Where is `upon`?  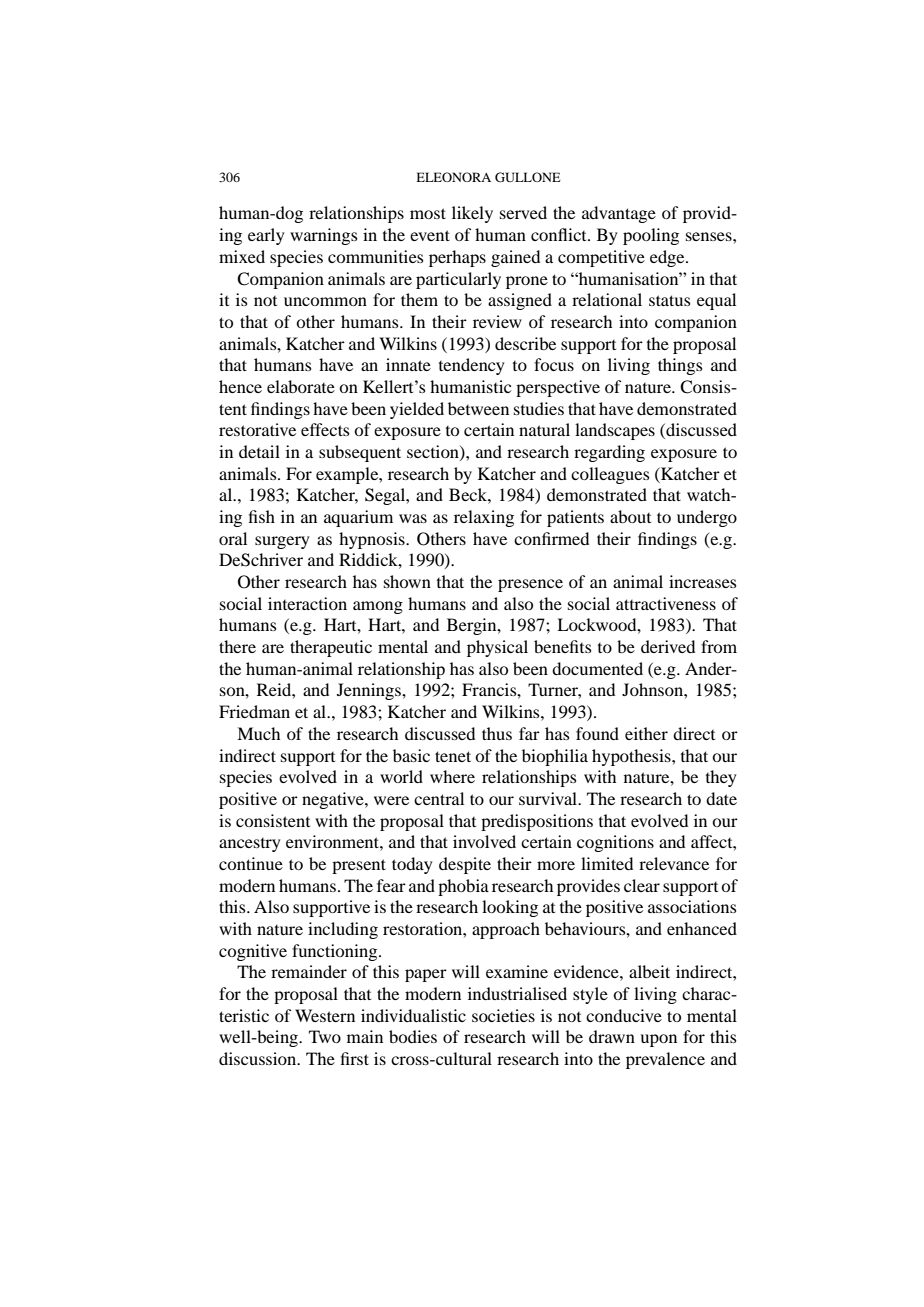 upon is located at coordinates (658, 1040).
